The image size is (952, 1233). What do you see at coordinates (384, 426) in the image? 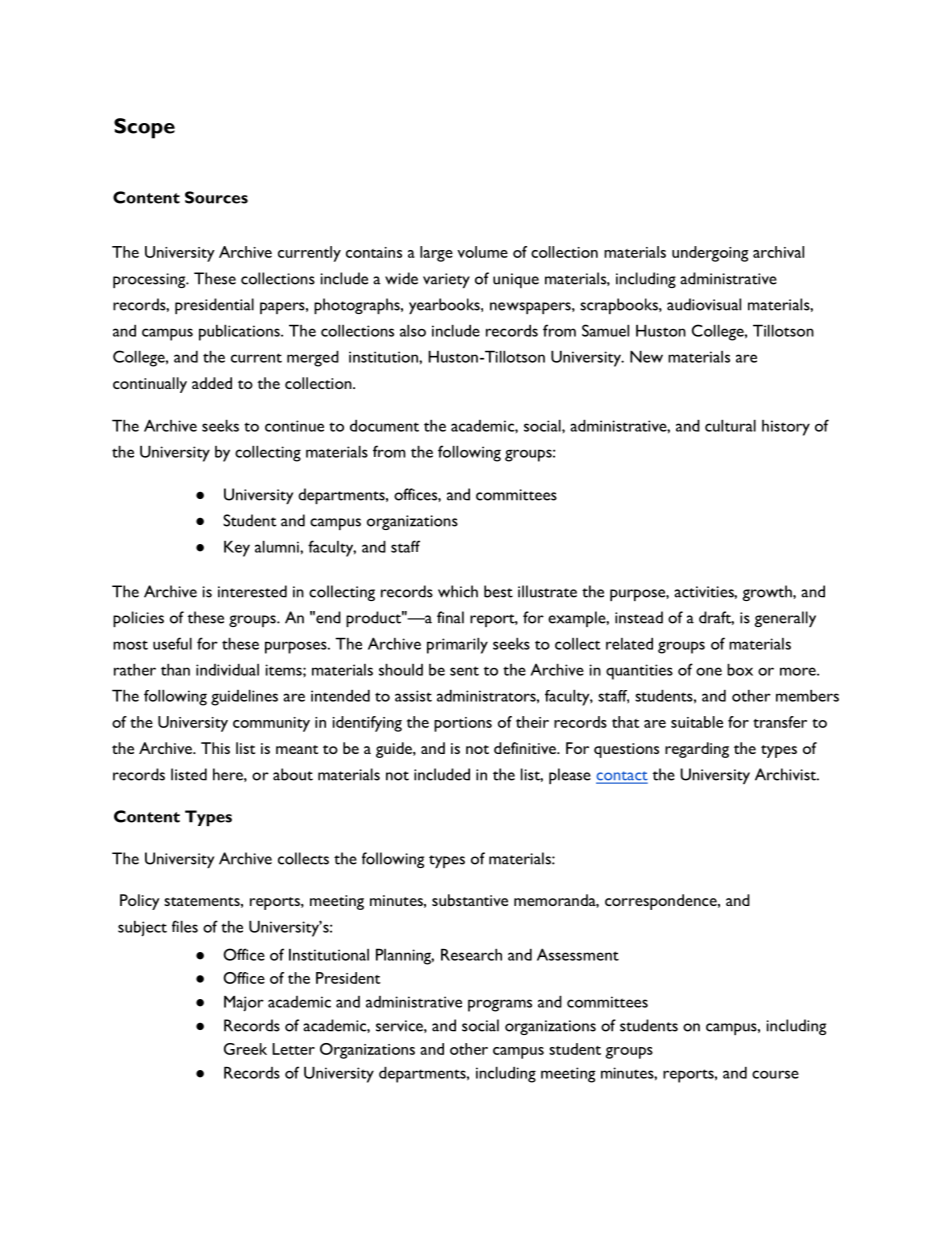
I see `document` at bounding box center [384, 426].
